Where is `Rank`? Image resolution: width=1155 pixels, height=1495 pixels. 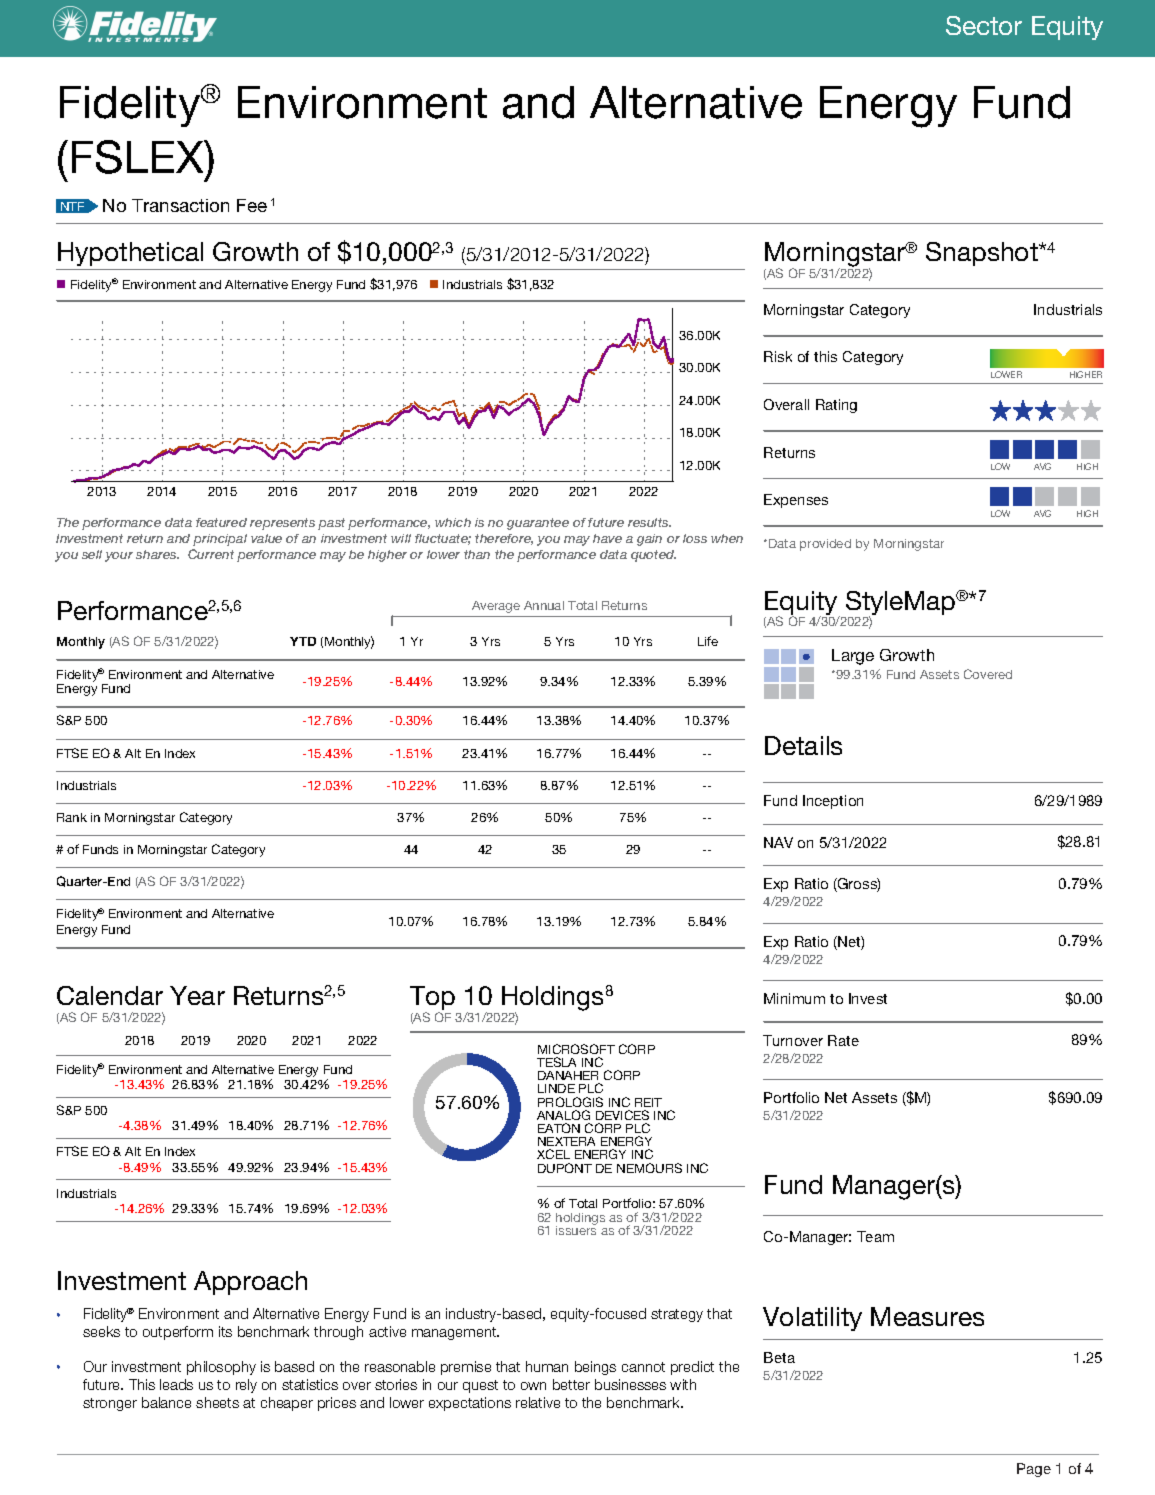 Rank is located at coordinates (72, 817).
